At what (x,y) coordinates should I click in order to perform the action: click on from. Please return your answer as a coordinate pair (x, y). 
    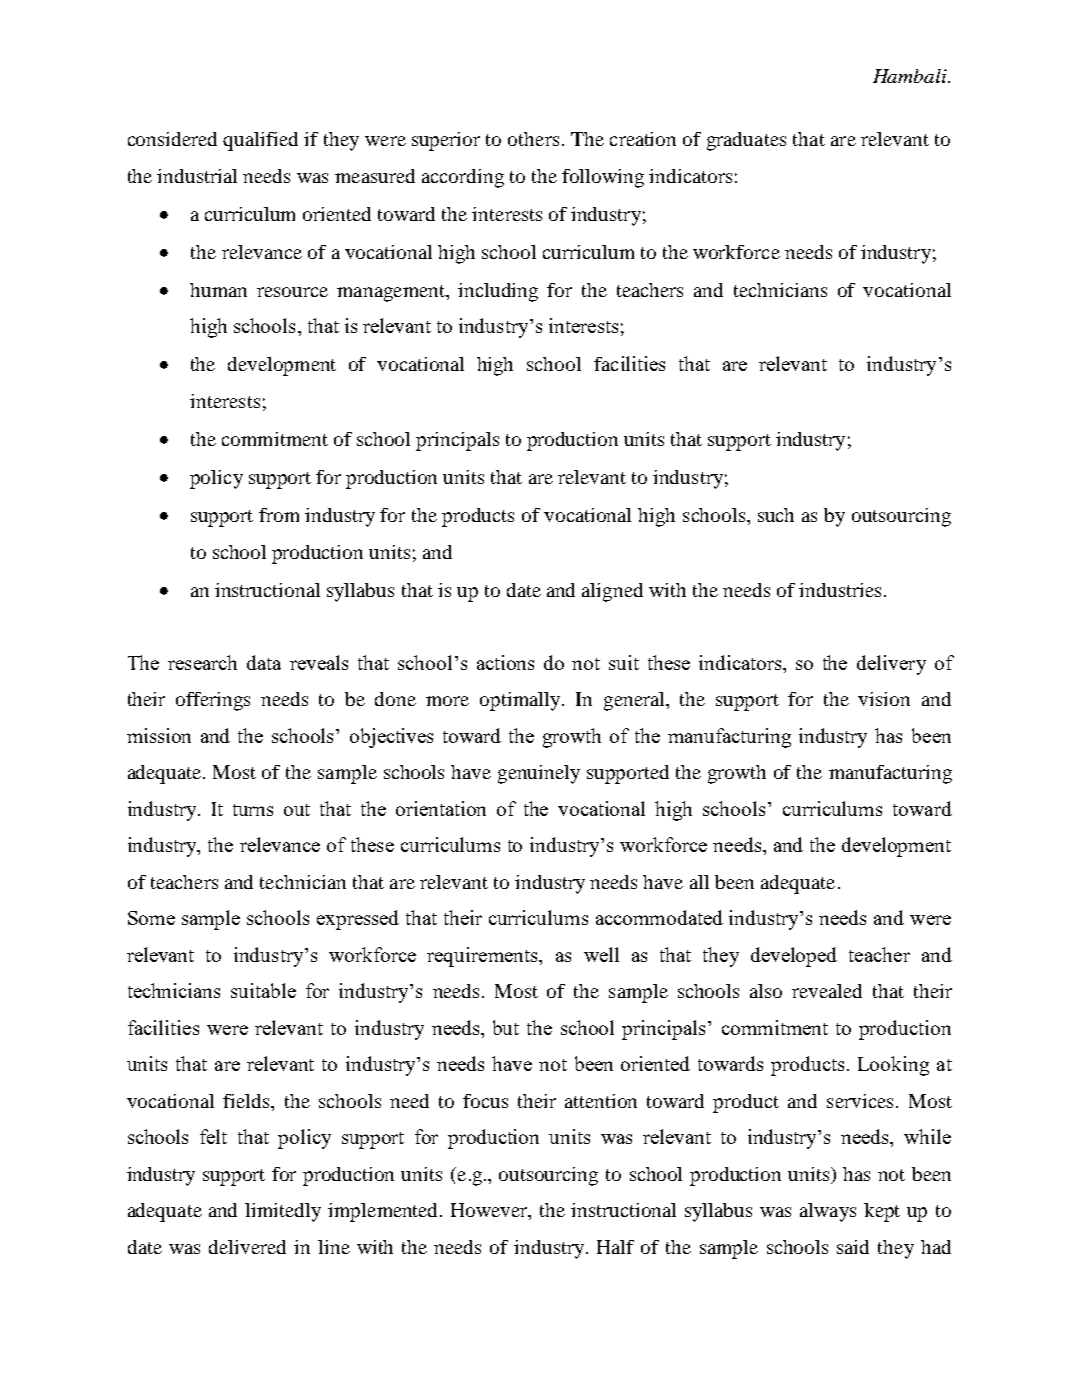
    Looking at the image, I should click on (279, 515).
